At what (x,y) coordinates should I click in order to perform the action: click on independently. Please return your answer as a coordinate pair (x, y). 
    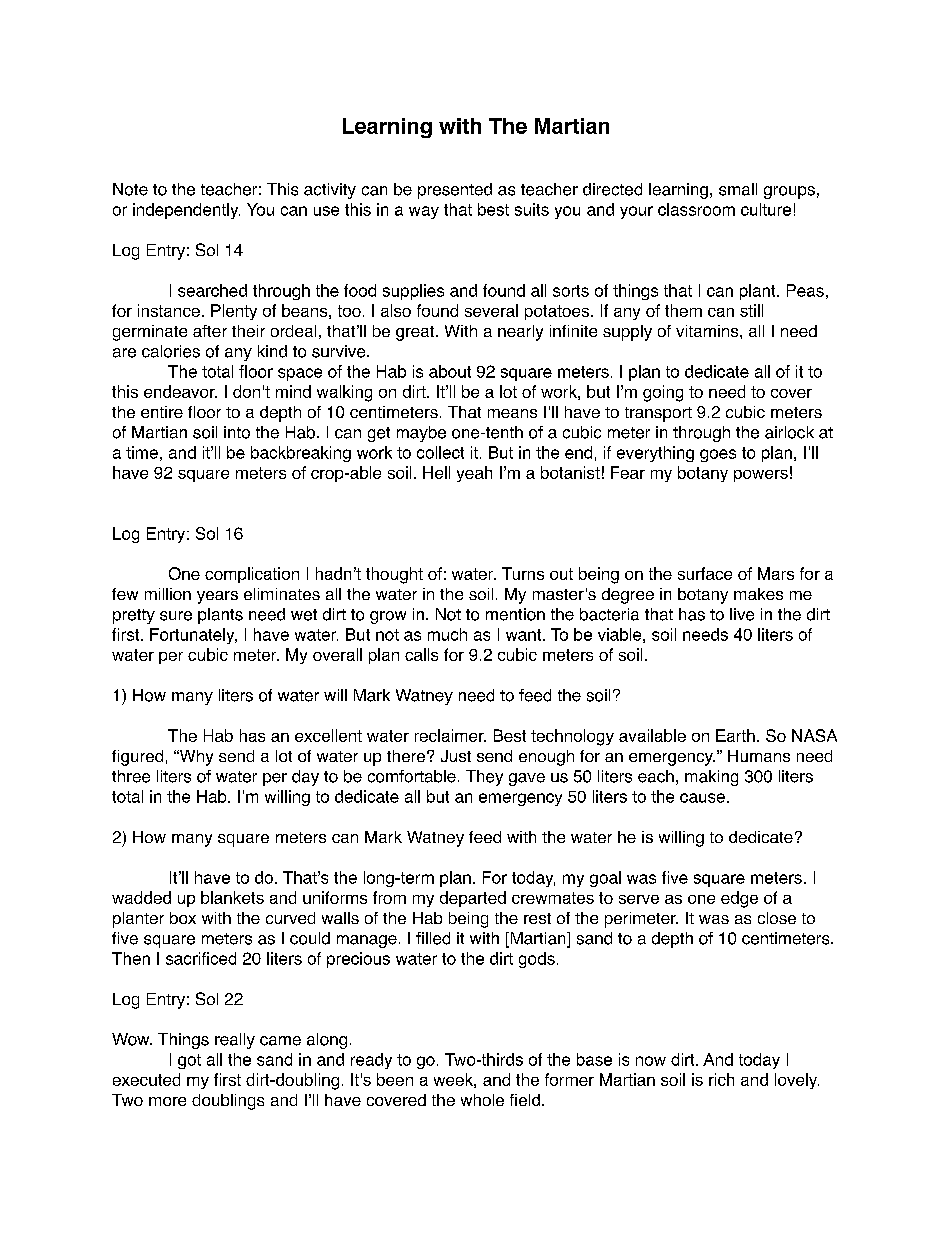
    Looking at the image, I should click on (186, 211).
